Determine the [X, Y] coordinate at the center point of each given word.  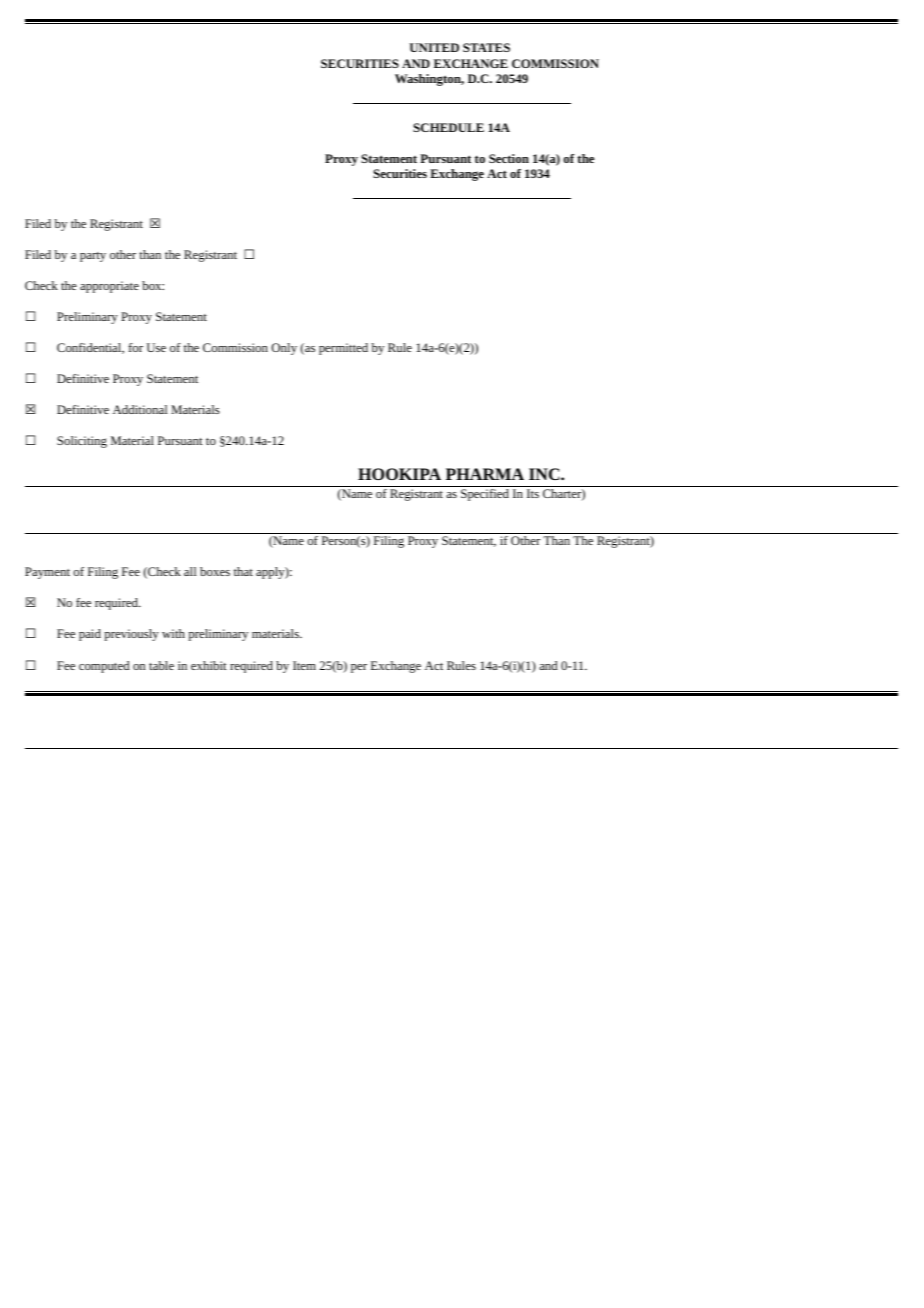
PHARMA [485, 474]
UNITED [434, 47]
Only [284, 349]
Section [509, 158]
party [93, 257]
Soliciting [82, 442]
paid [90, 635]
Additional [140, 409]
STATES [486, 47]
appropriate [109, 287]
